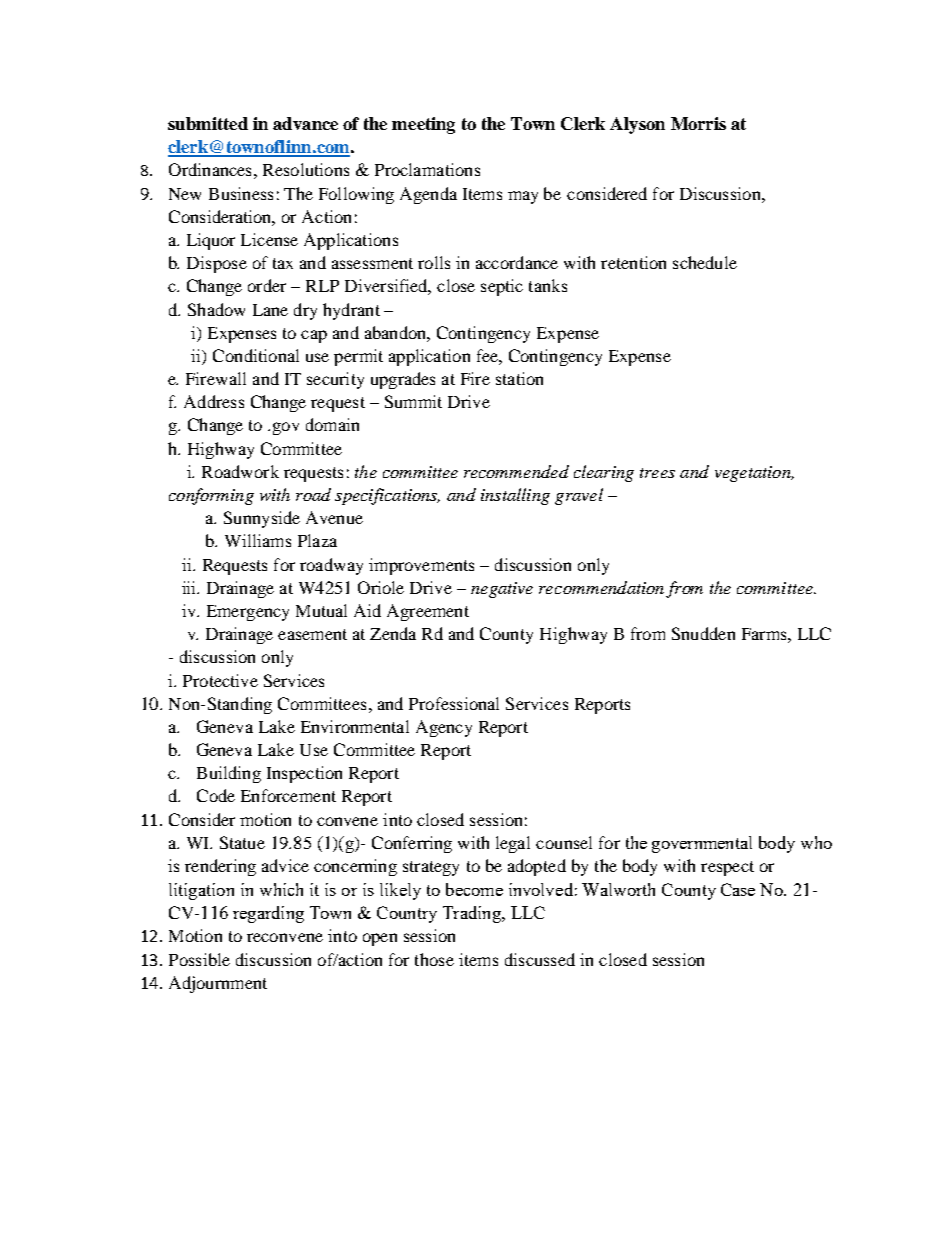  Describe the element at coordinates (540, 959) in the screenshot. I see `discussed` at that location.
